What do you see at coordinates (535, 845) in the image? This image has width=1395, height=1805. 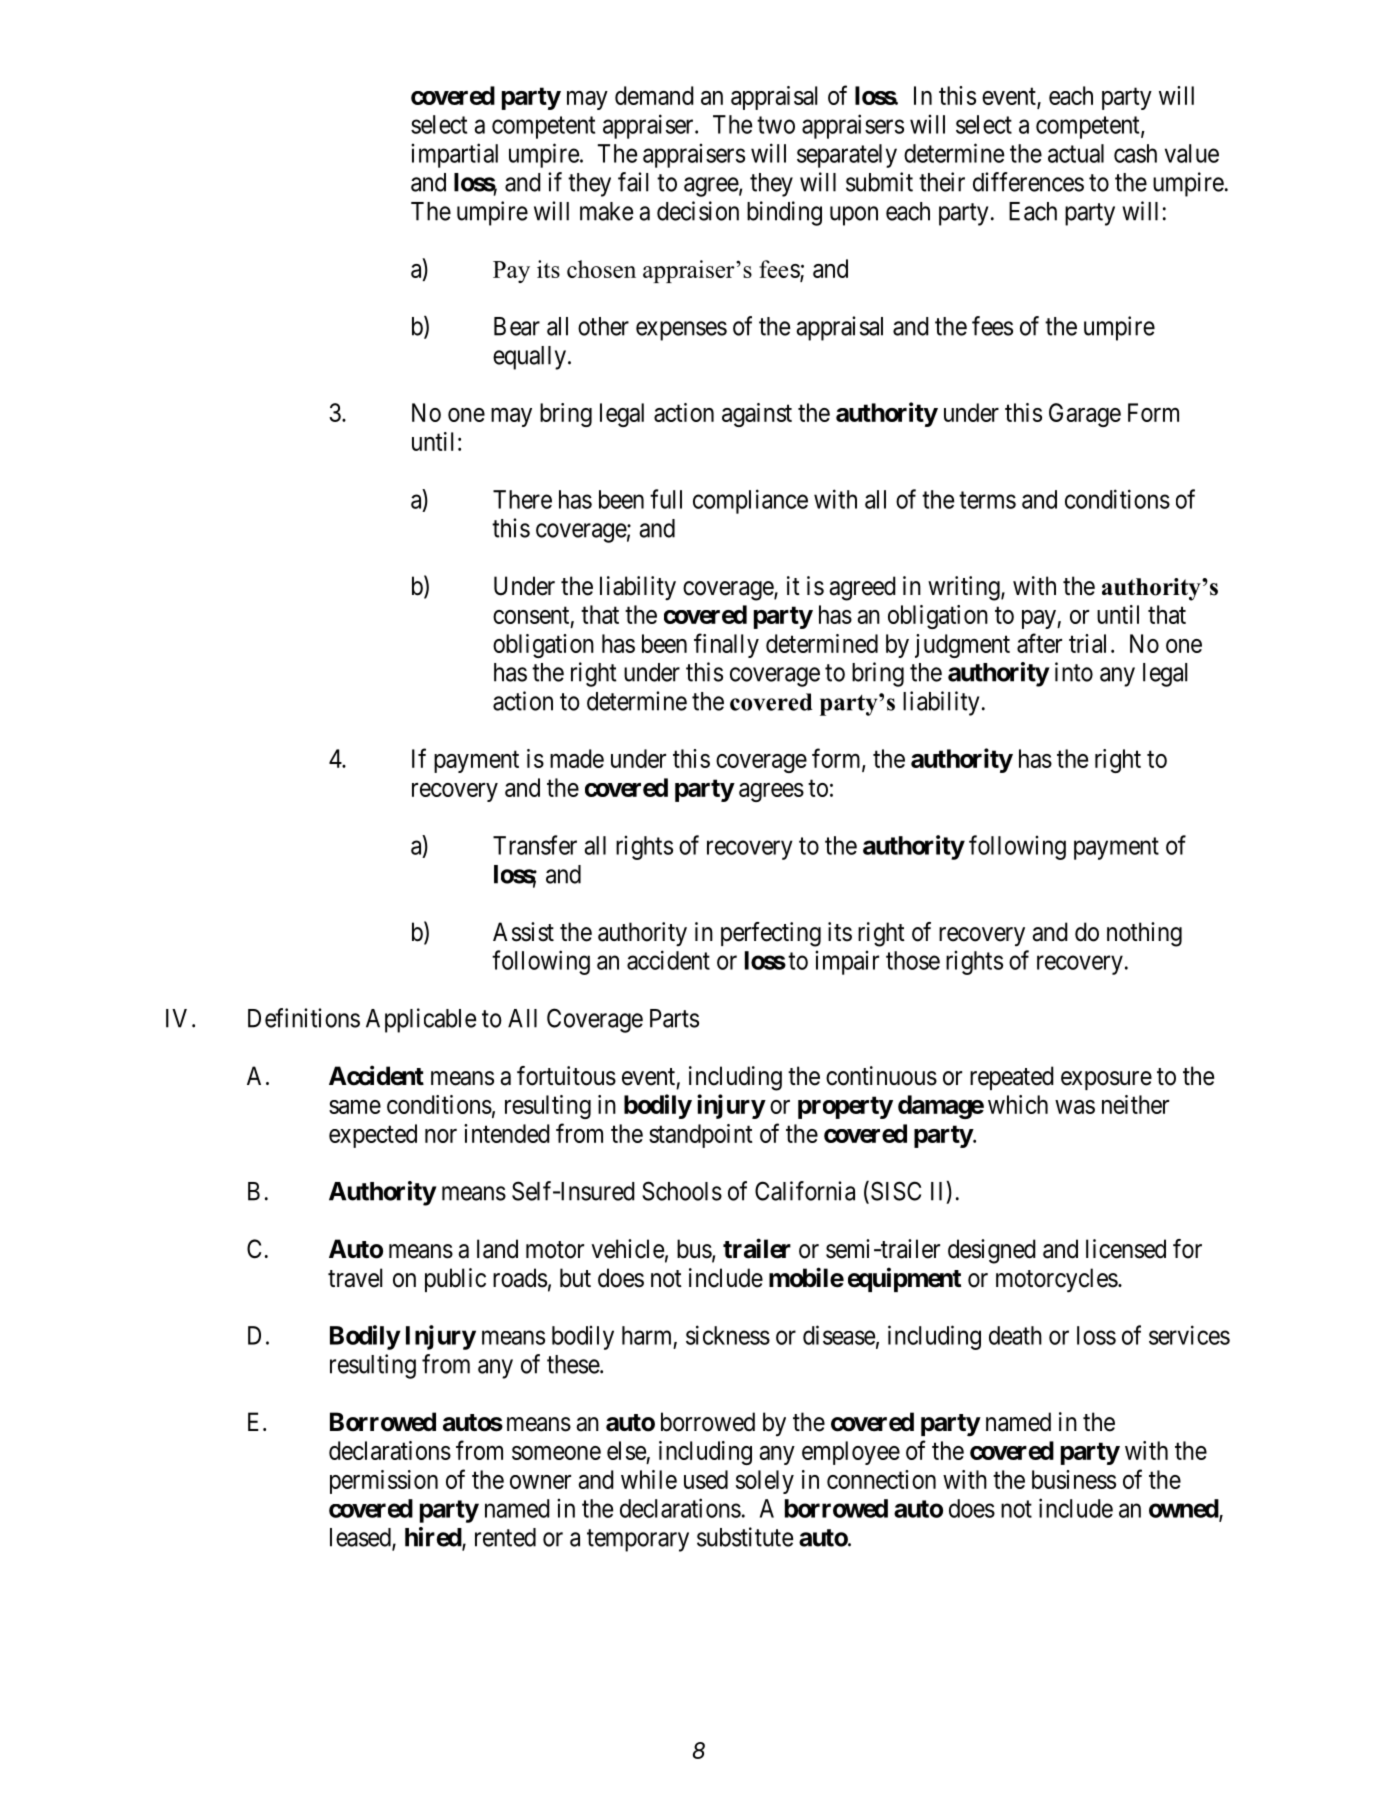 I see `Transfer` at bounding box center [535, 845].
